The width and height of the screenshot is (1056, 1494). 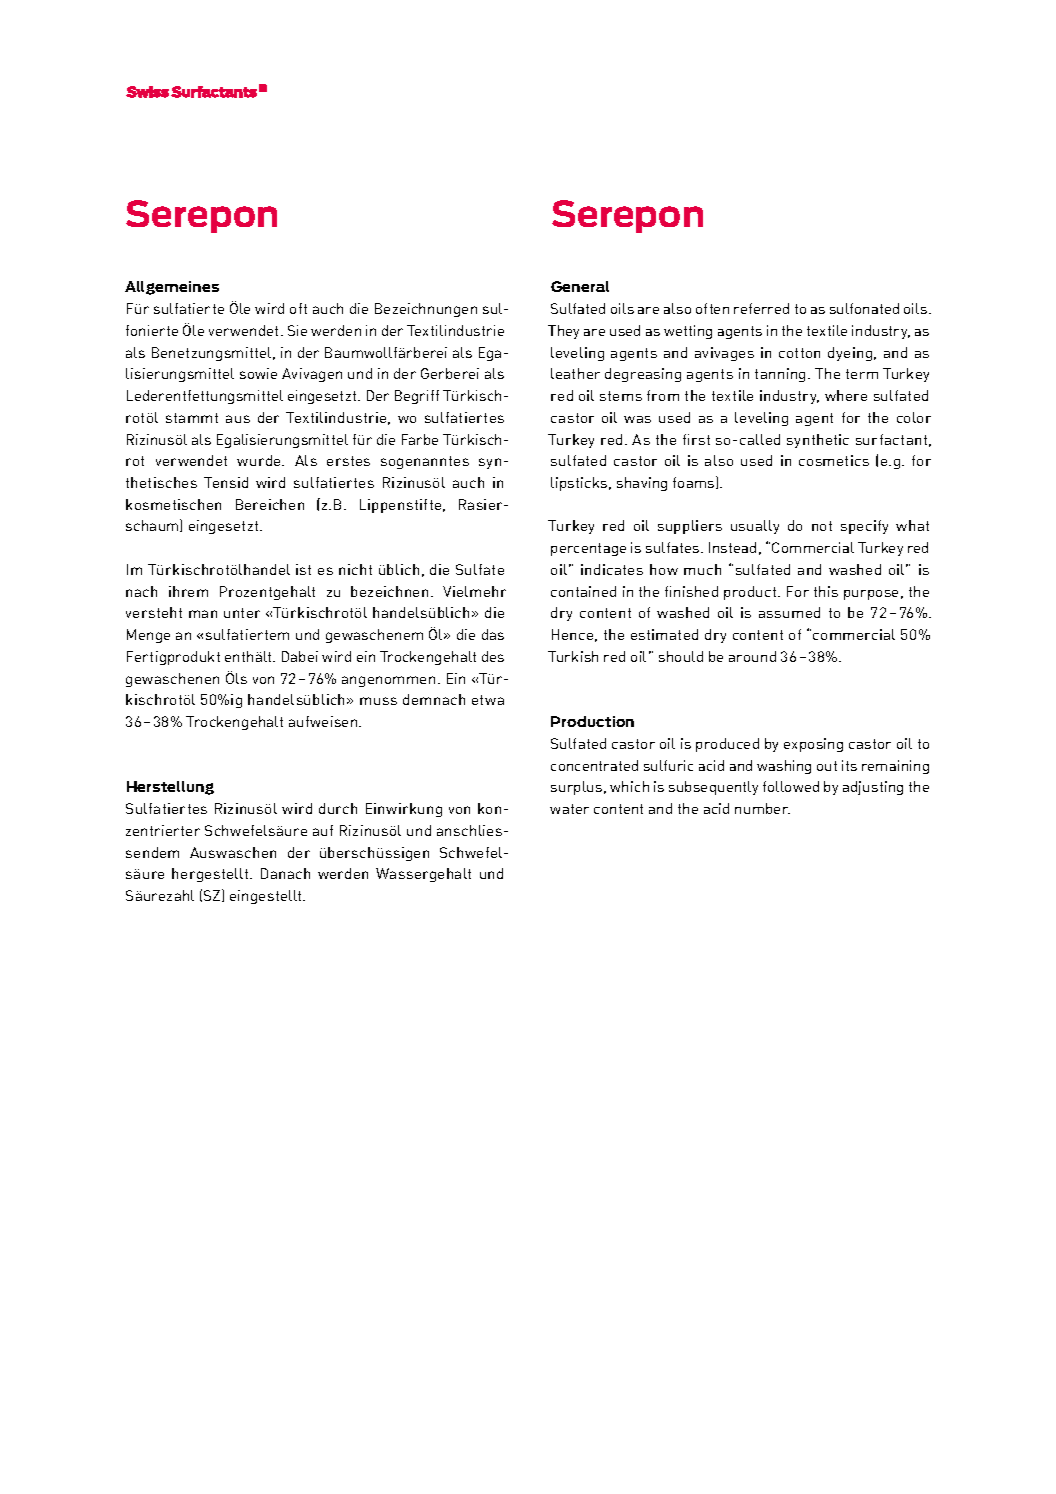 What do you see at coordinates (761, 308) in the screenshot?
I see `referred` at bounding box center [761, 308].
